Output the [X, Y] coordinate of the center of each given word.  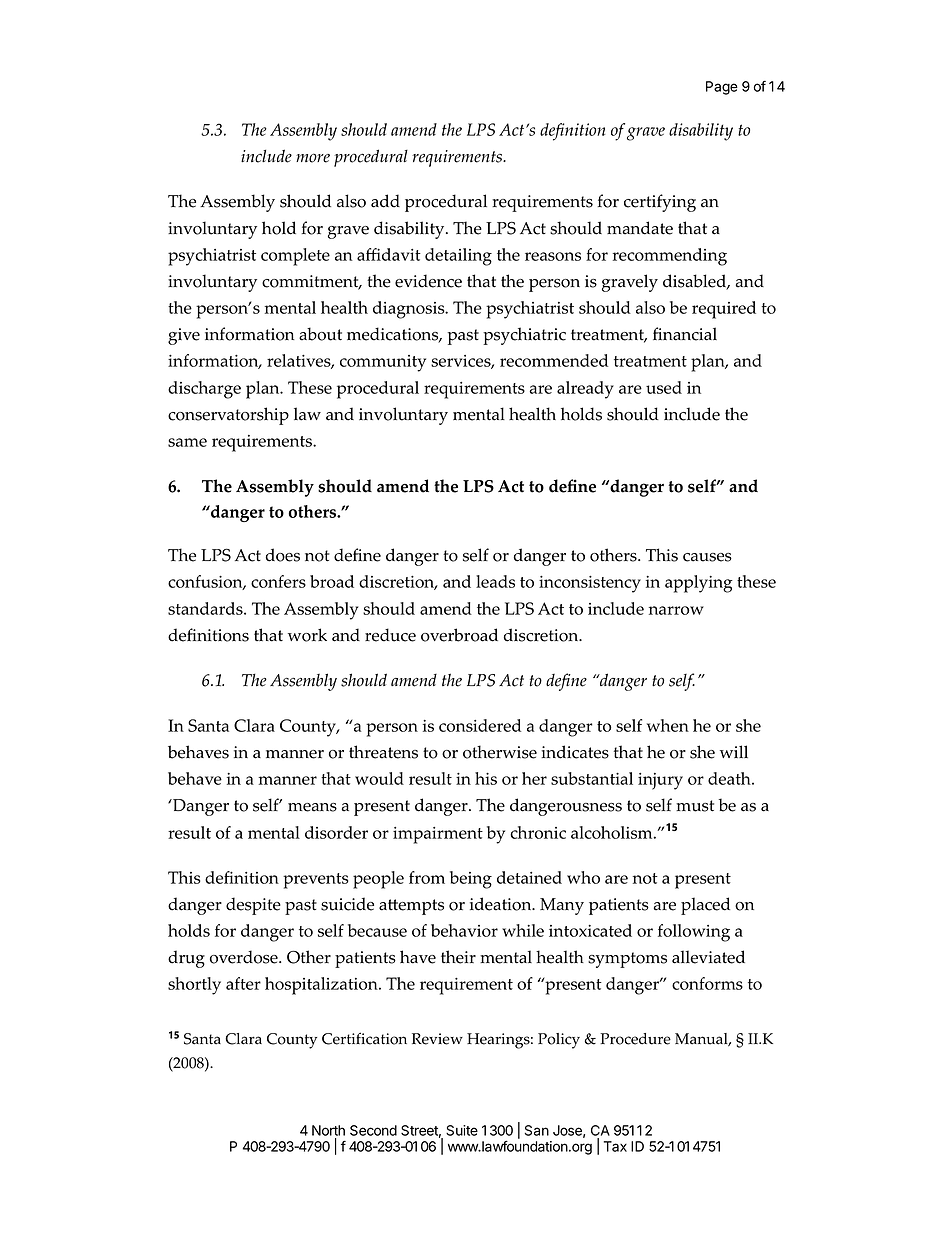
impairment [438, 835]
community [383, 363]
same [187, 442]
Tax [615, 1146]
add [385, 201]
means [312, 807]
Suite [462, 1130]
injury [660, 781]
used [664, 387]
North [328, 1130]
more [313, 158]
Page [722, 88]
